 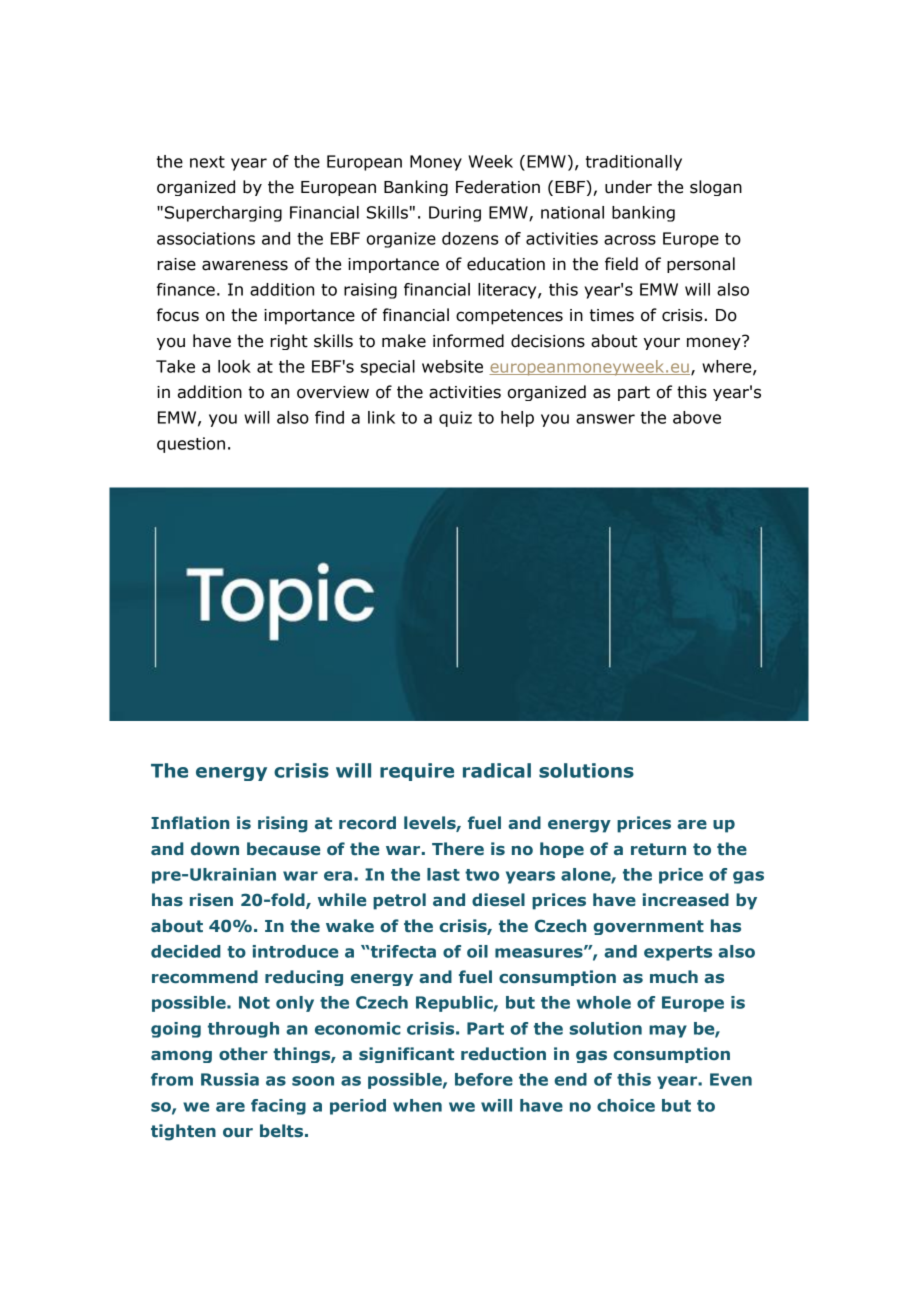 I want to click on radical, so click(x=497, y=770).
